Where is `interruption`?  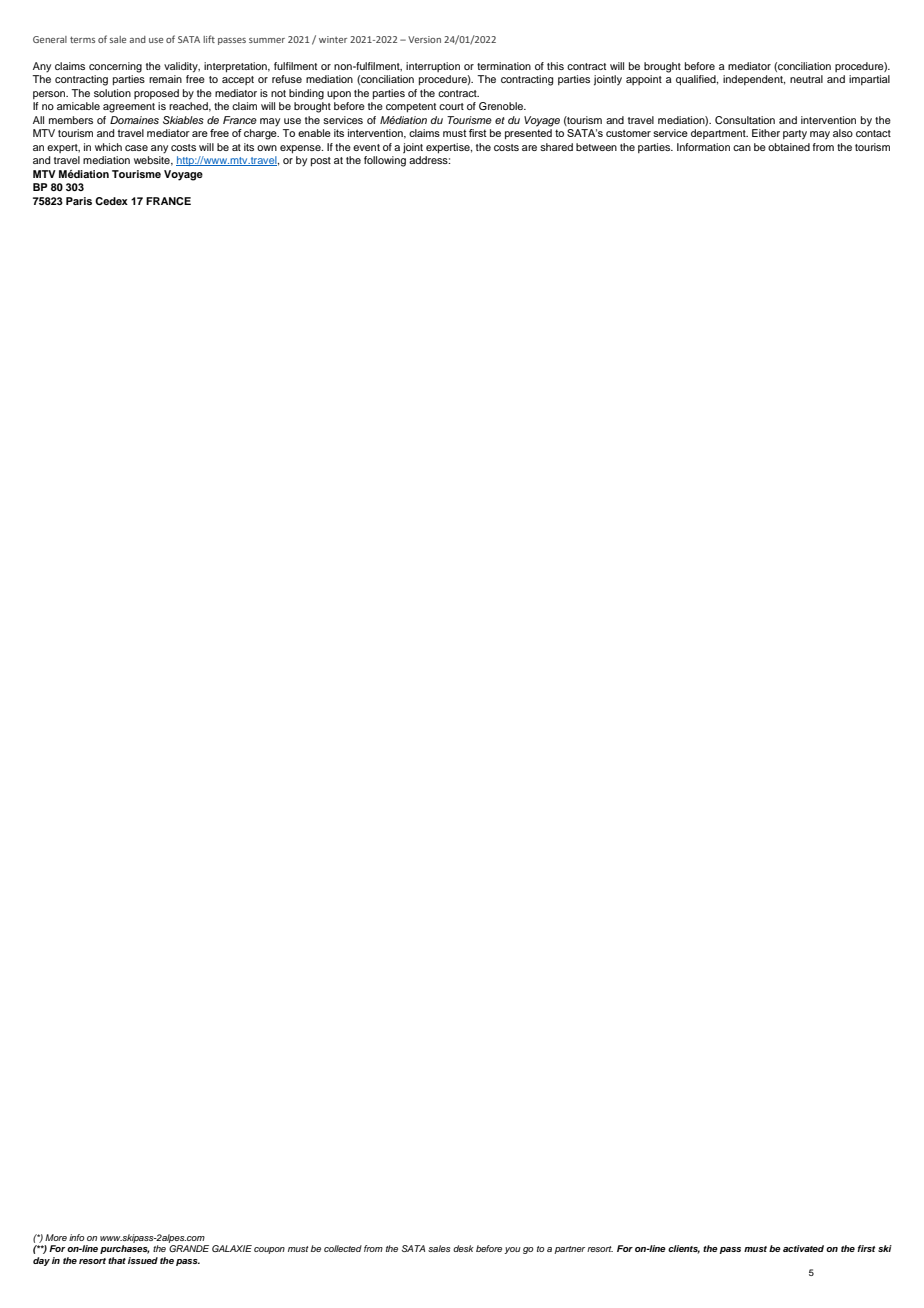
interruption is located at coordinates (433, 67).
